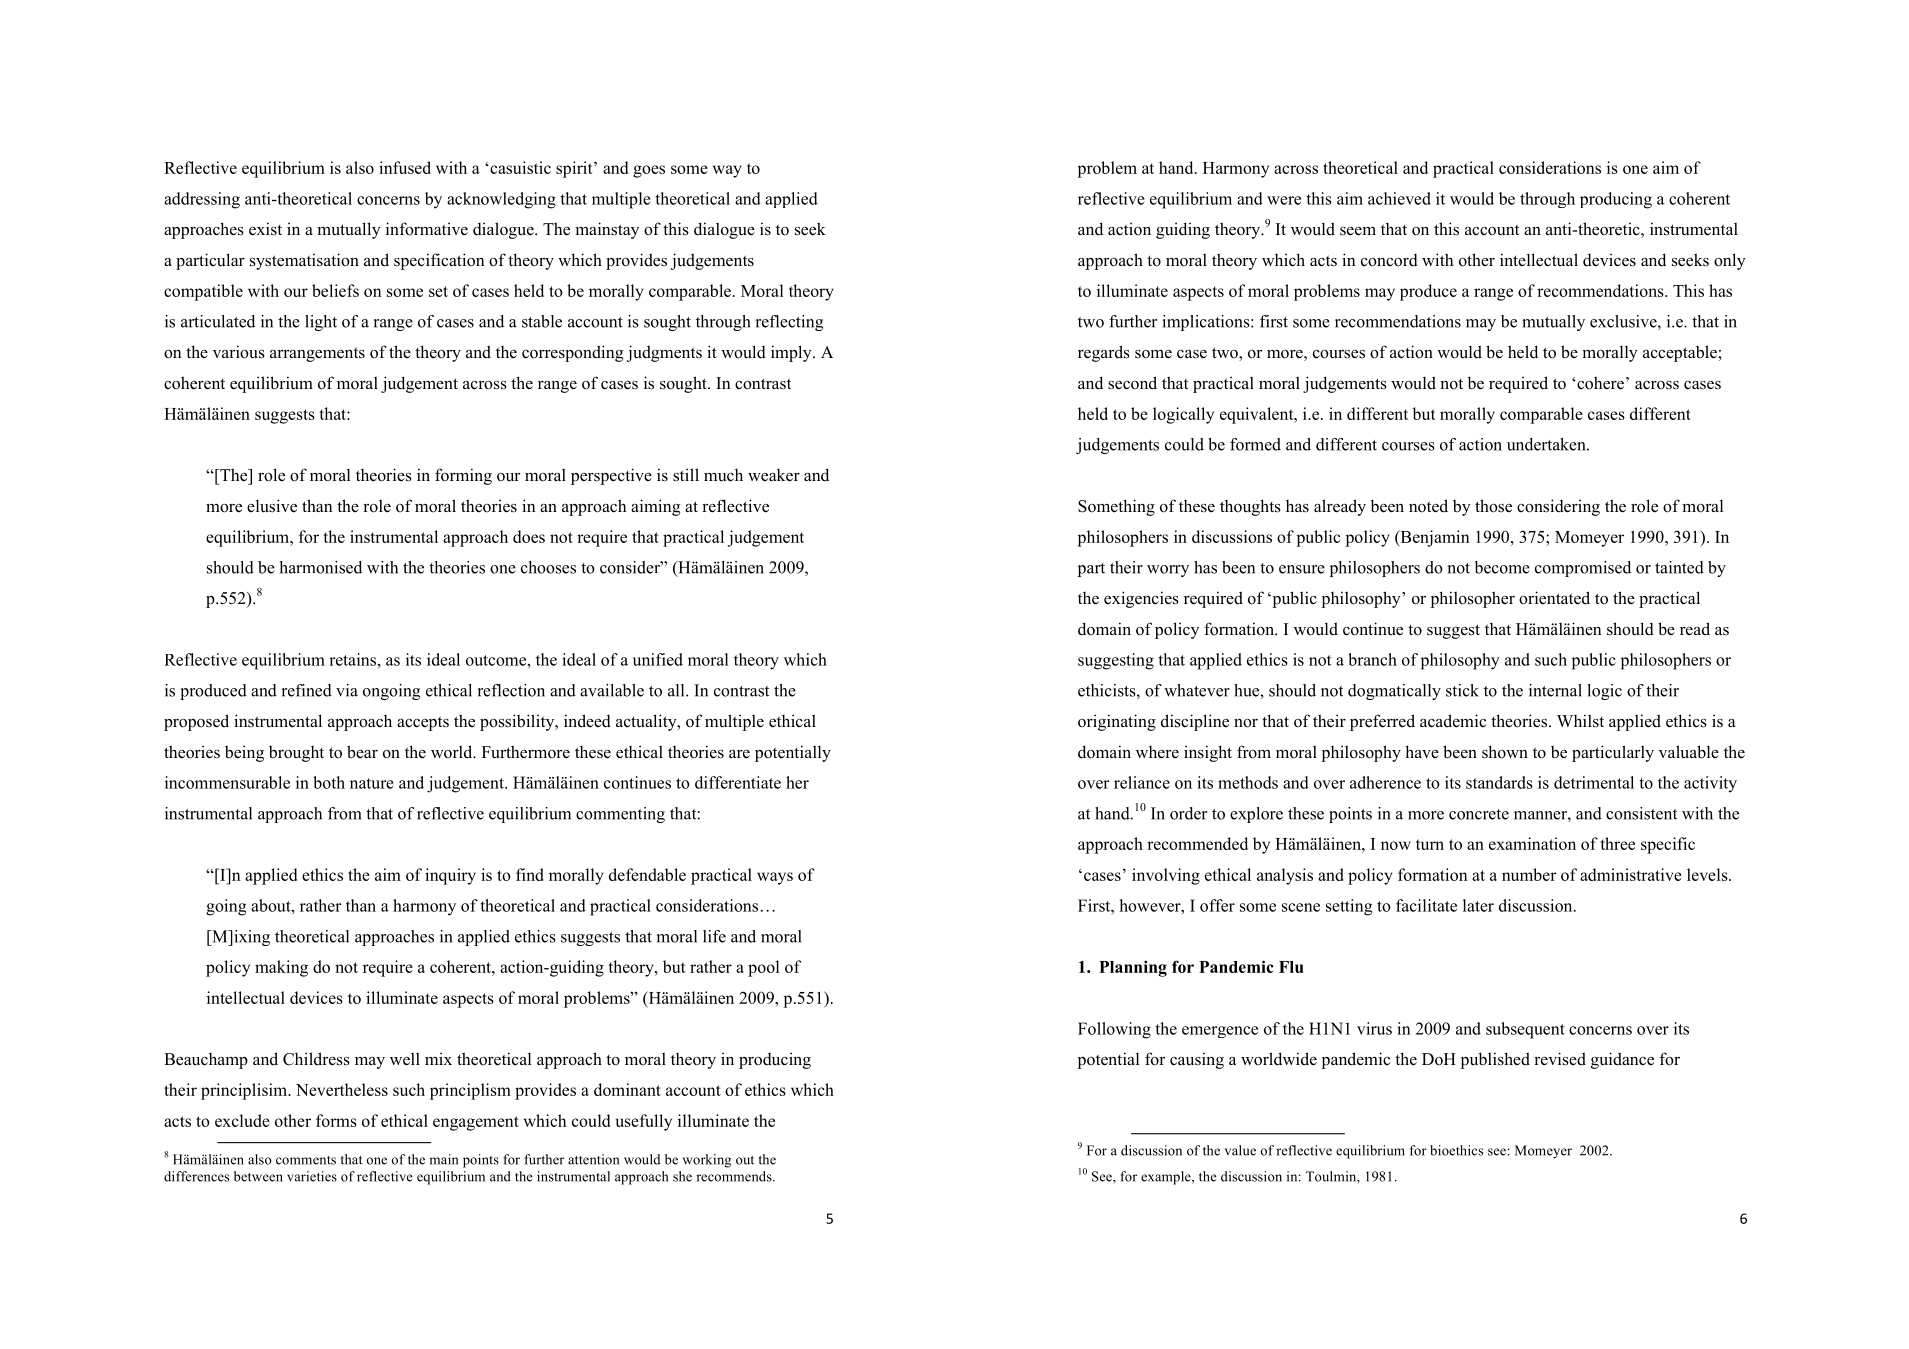 This image has width=1909, height=1349. I want to click on later, so click(1478, 905).
